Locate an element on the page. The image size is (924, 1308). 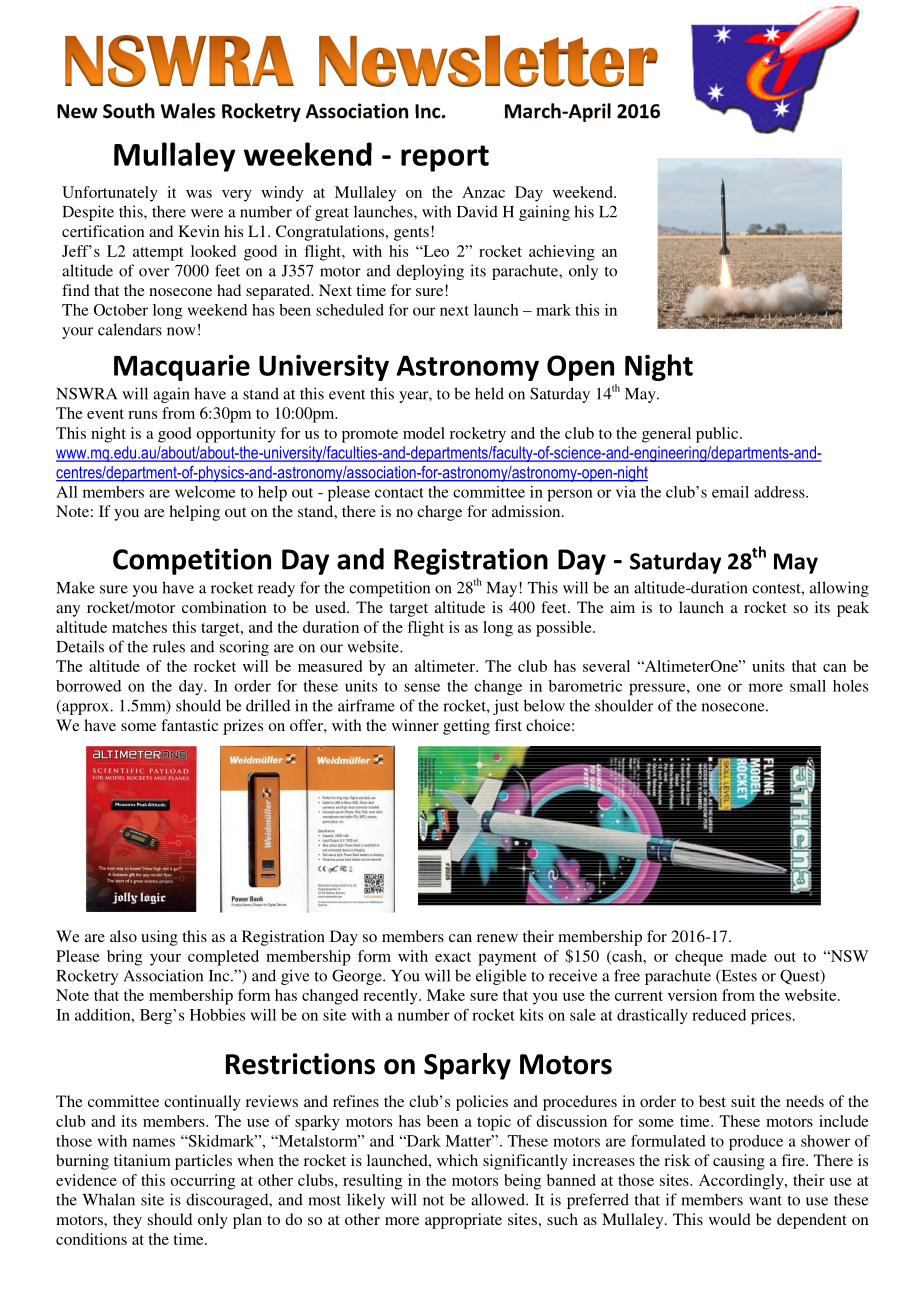
address is located at coordinates (780, 492).
